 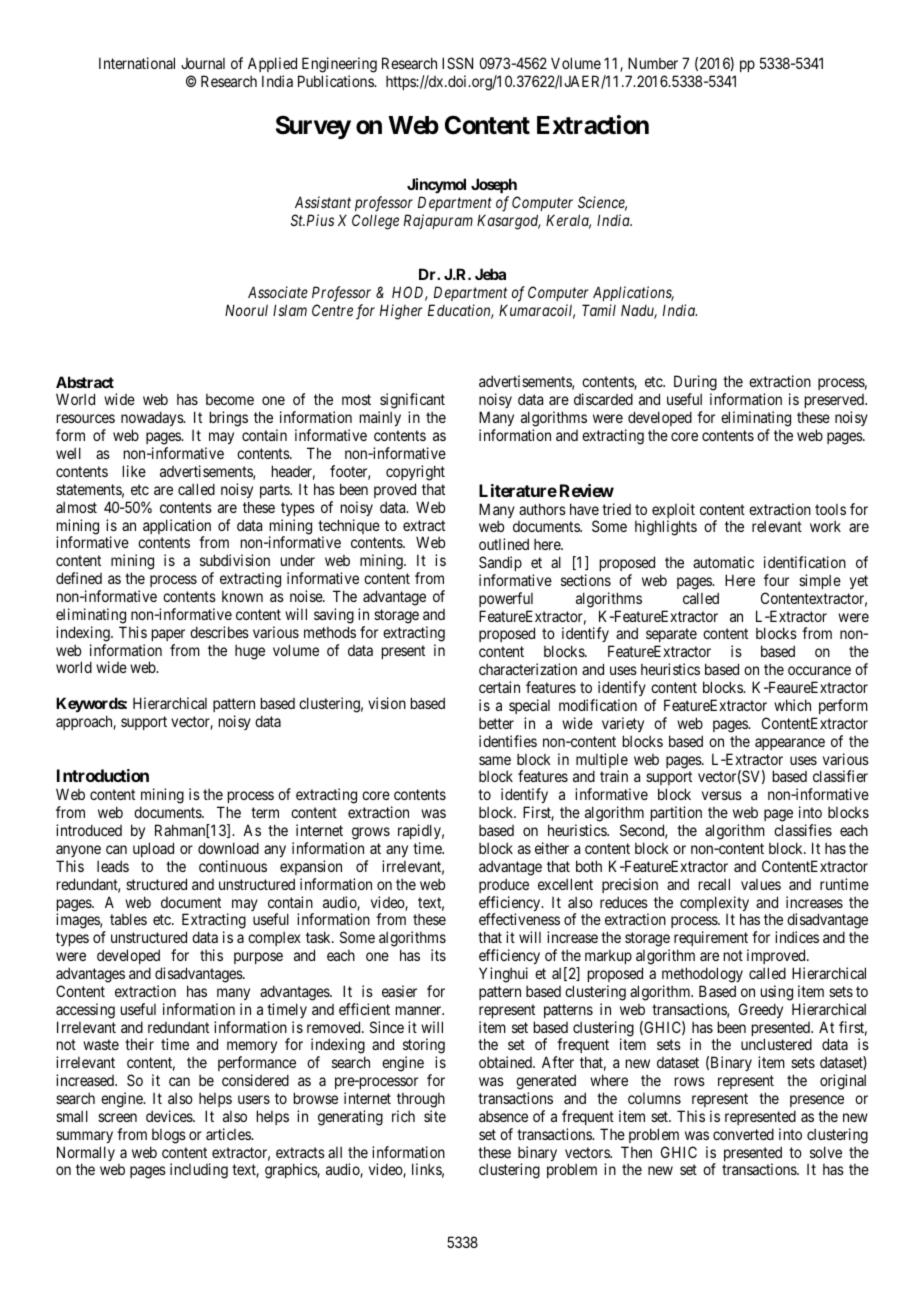 What do you see at coordinates (743, 1134) in the screenshot?
I see `converted` at bounding box center [743, 1134].
